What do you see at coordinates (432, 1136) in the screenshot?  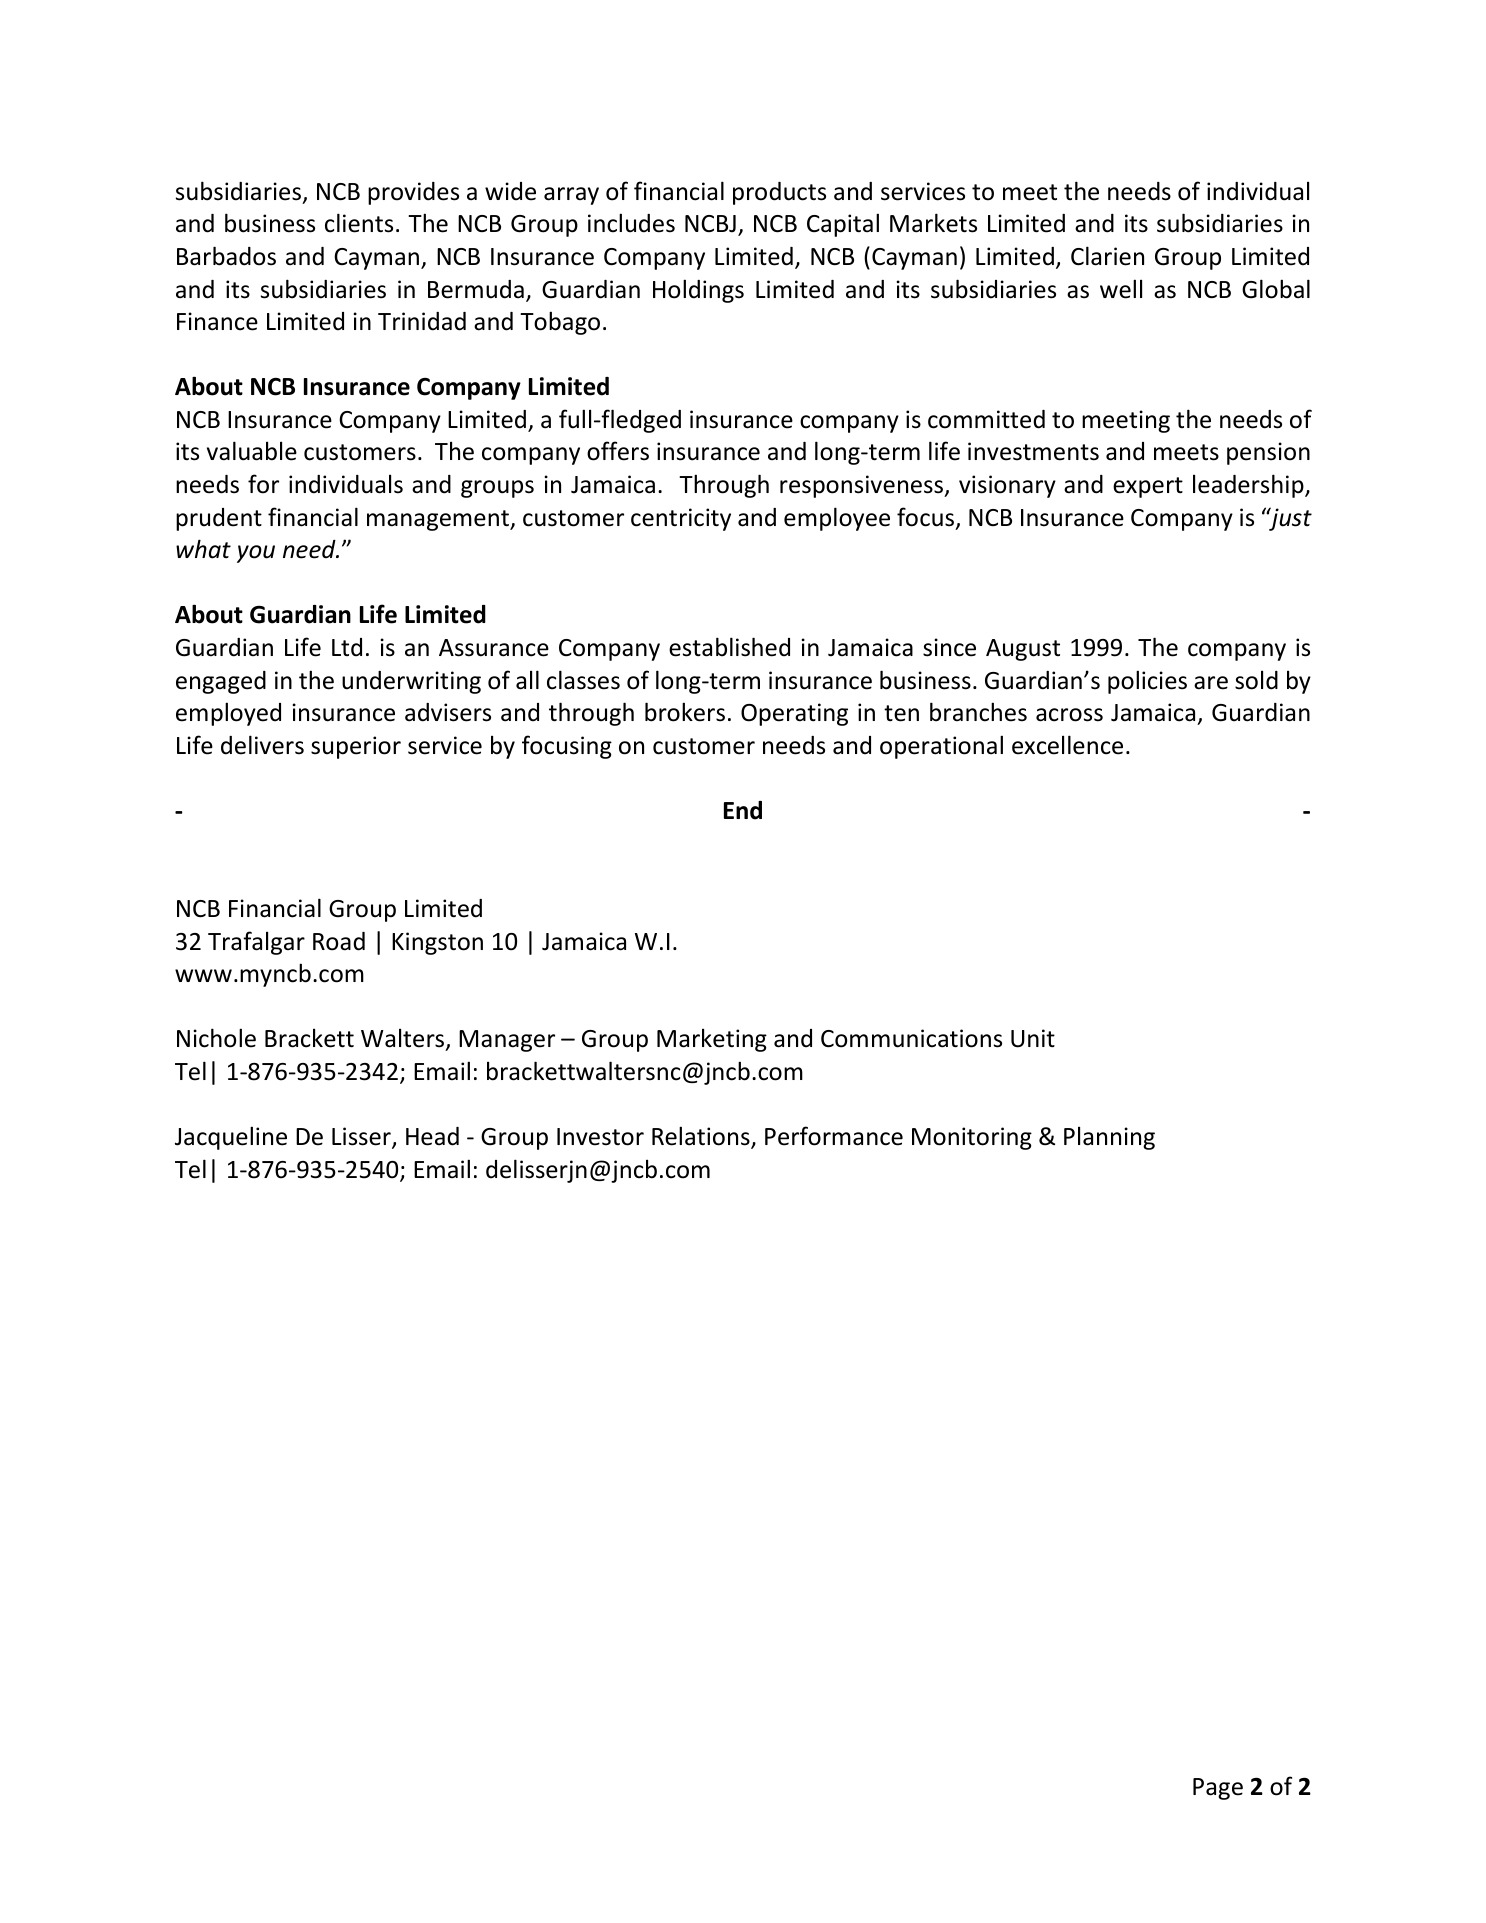 I see `Head` at bounding box center [432, 1136].
